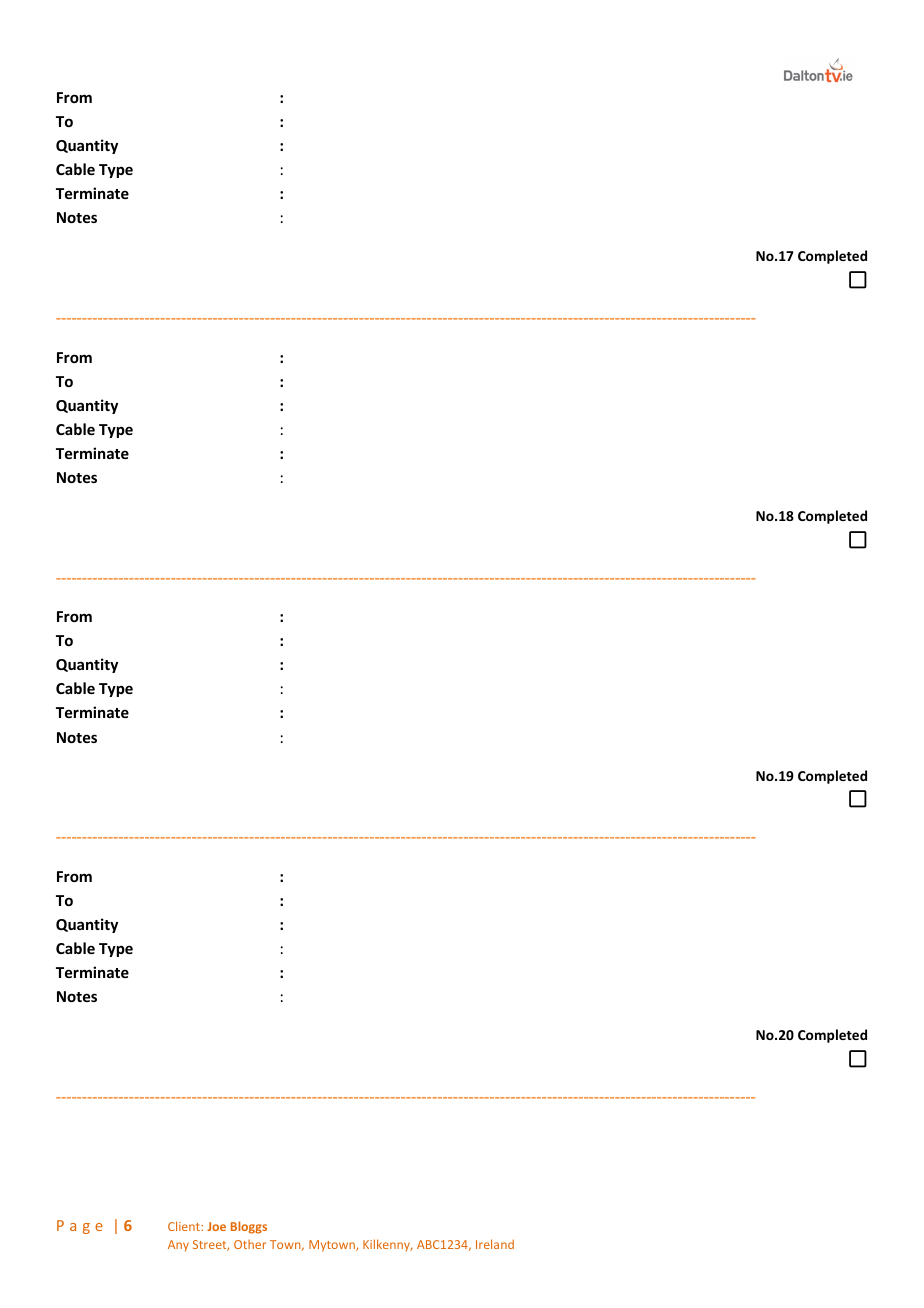 This page has width=924, height=1308. What do you see at coordinates (249, 1227) in the page?
I see `Bloggs` at bounding box center [249, 1227].
